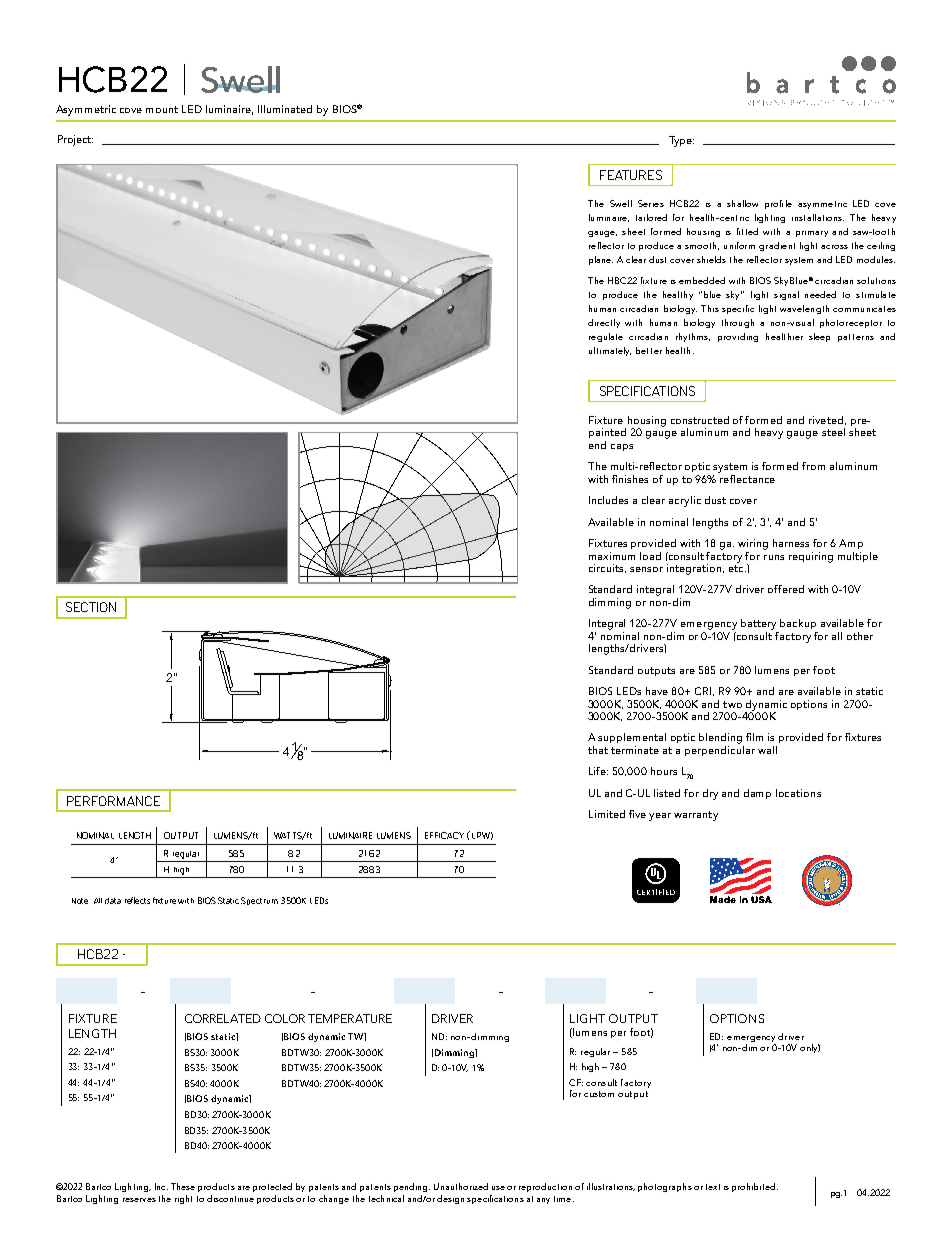  Describe the element at coordinates (183, 1186) in the screenshot. I see `These` at that location.
